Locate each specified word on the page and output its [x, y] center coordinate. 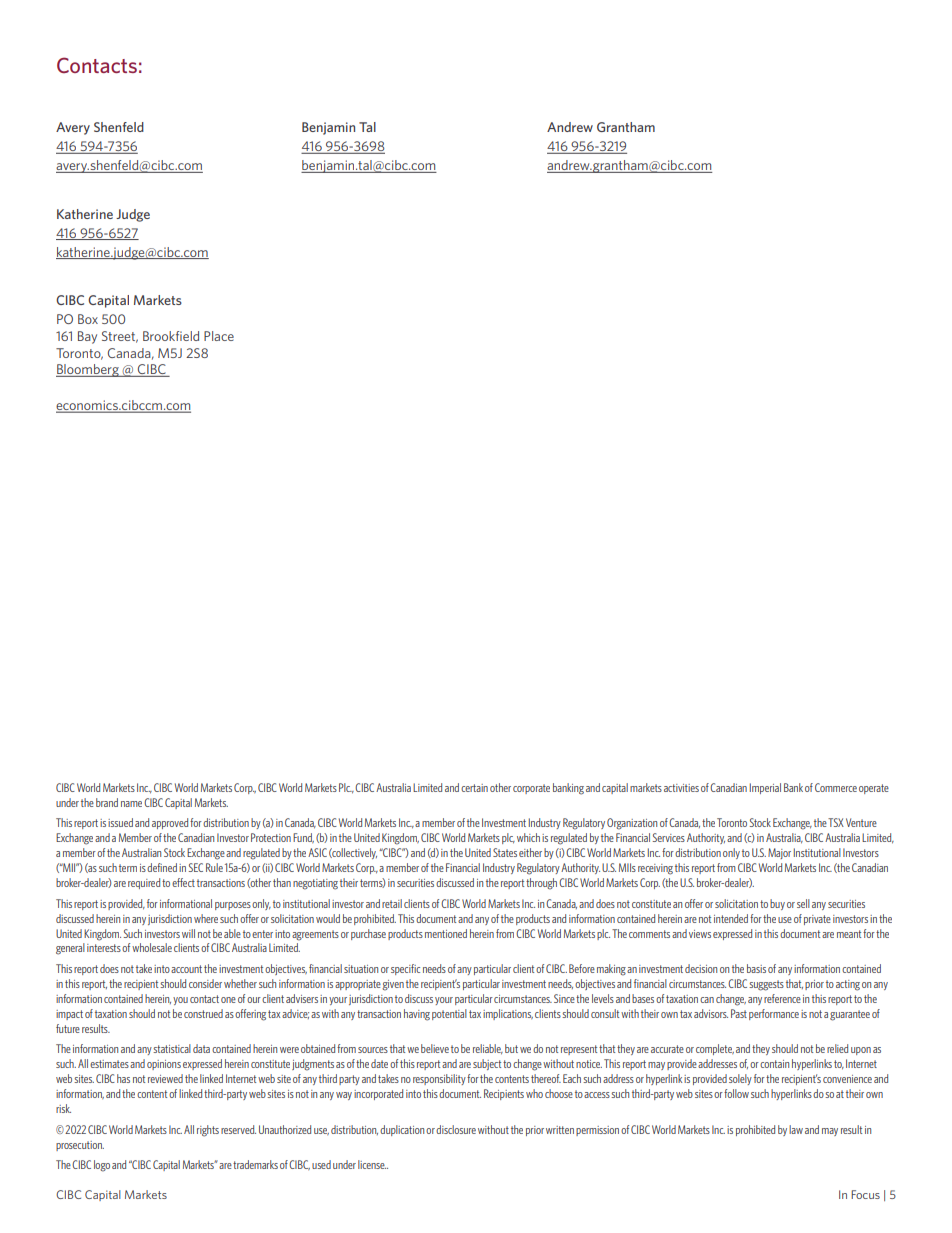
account [186, 969]
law [796, 1129]
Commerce [836, 787]
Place [219, 336]
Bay [87, 337]
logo [102, 1166]
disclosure [456, 1129]
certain [474, 788]
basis [756, 968]
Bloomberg [88, 370]
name [131, 804]
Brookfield [171, 336]
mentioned [446, 933]
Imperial [765, 788]
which [528, 837]
